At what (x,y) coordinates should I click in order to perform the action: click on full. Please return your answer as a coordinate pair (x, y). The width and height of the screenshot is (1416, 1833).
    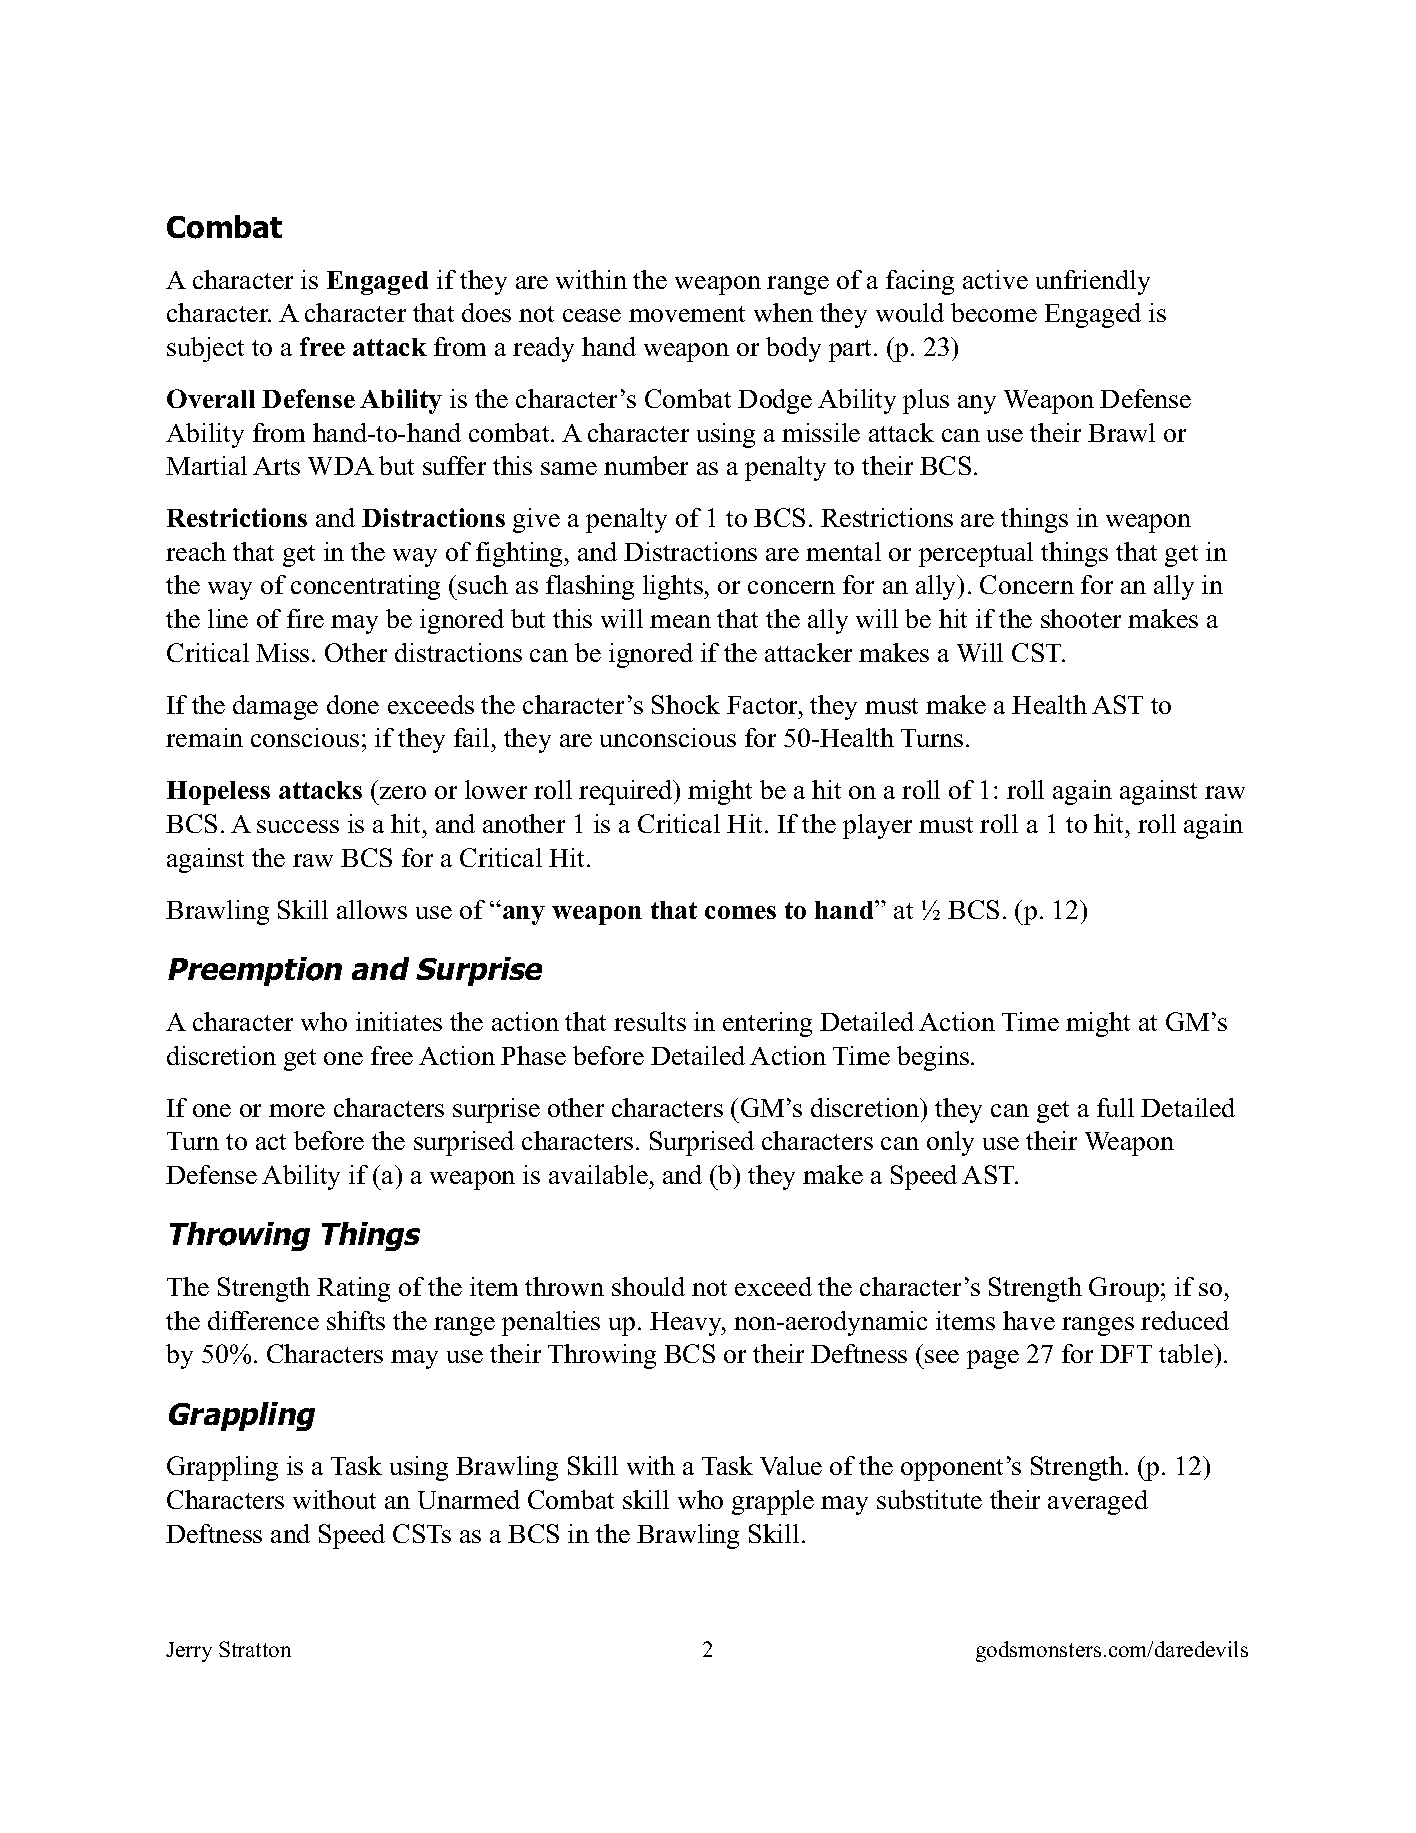
    Looking at the image, I should click on (1115, 1107).
